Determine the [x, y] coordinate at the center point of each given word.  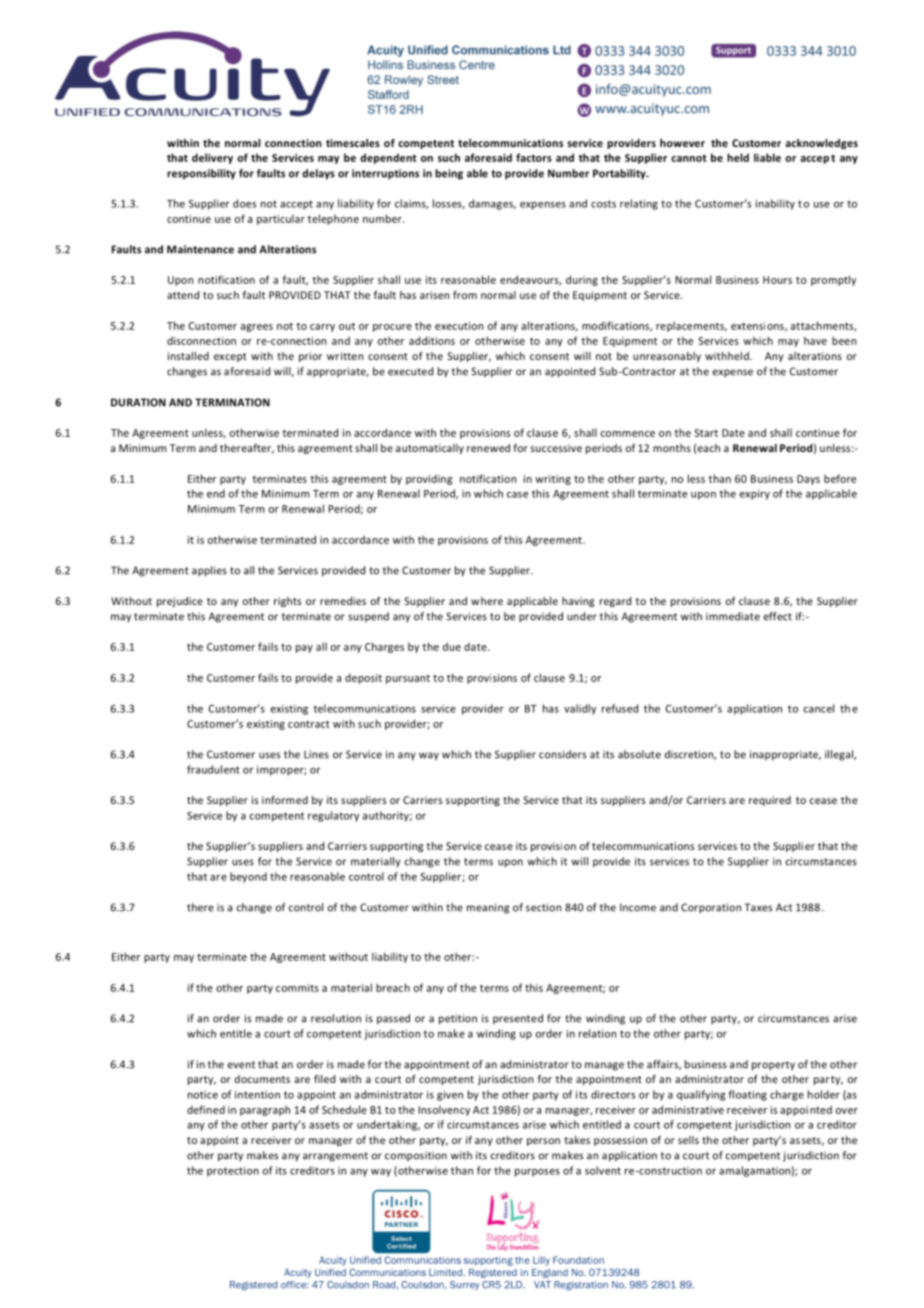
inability [775, 204]
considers [562, 754]
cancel [819, 708]
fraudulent [213, 769]
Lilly [541, 1261]
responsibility [201, 174]
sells [688, 1140]
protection [233, 1171]
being [449, 174]
